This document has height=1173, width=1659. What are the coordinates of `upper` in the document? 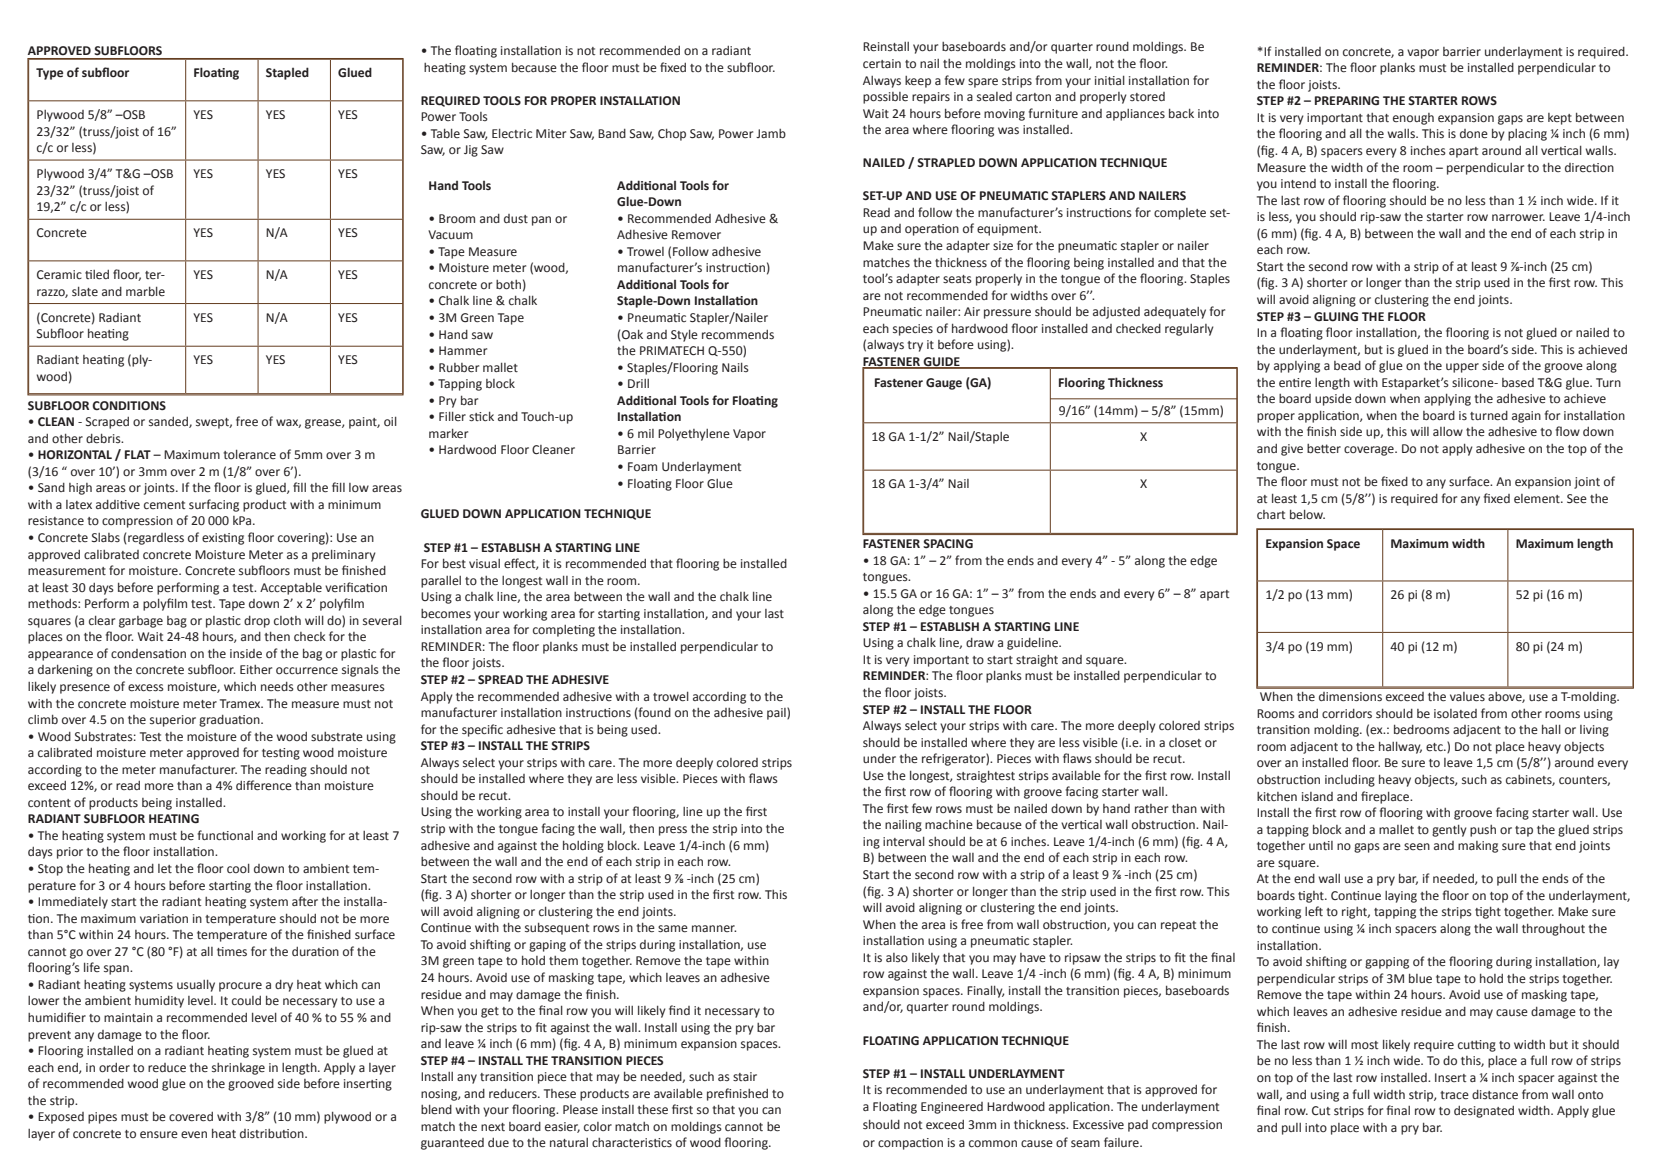 It's located at (1462, 368).
